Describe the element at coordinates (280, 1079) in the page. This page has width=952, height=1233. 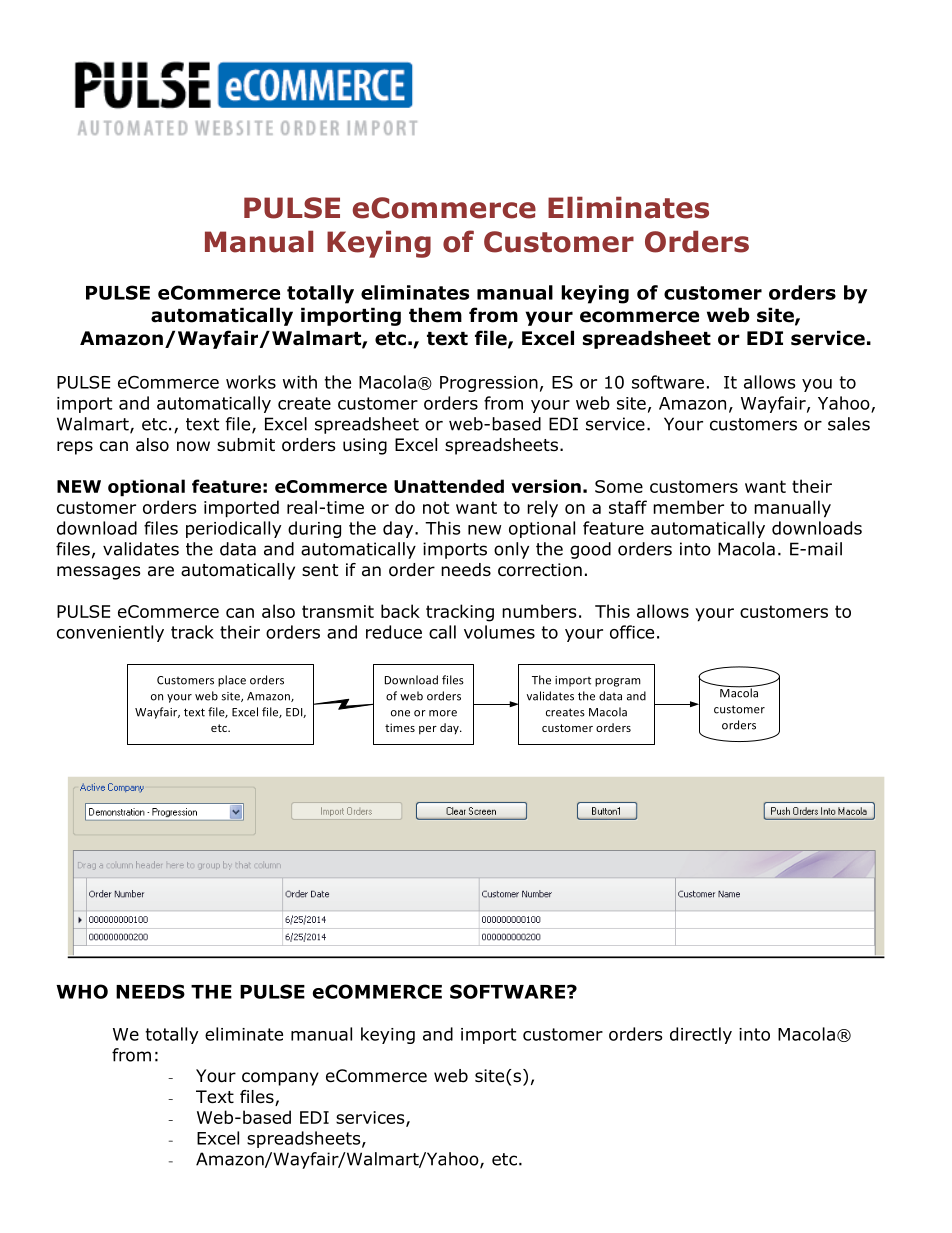
I see `company` at that location.
